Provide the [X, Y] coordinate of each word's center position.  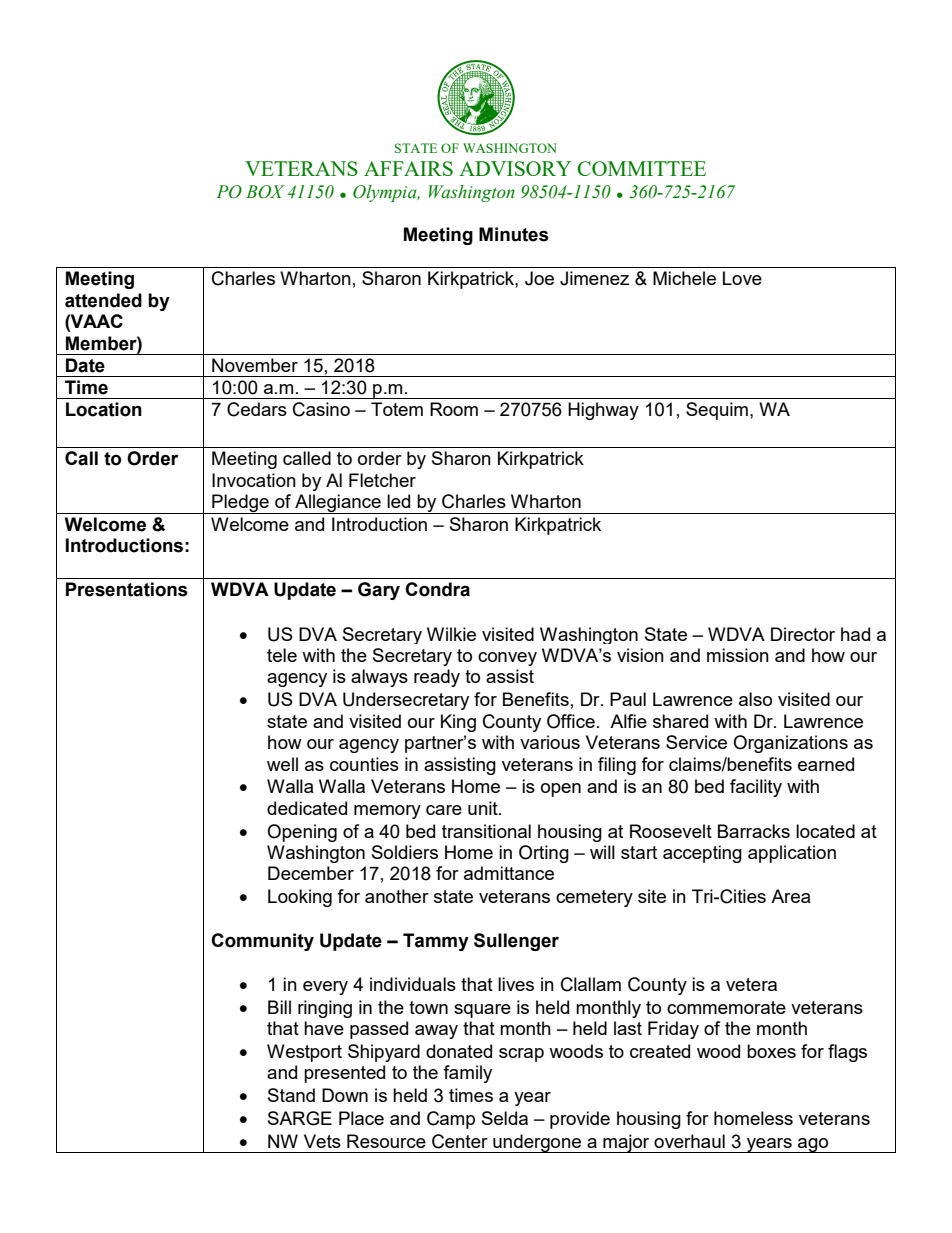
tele [282, 655]
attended [103, 300]
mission [738, 655]
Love [742, 278]
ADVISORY [515, 168]
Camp [451, 1120]
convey [507, 659]
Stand [291, 1095]
